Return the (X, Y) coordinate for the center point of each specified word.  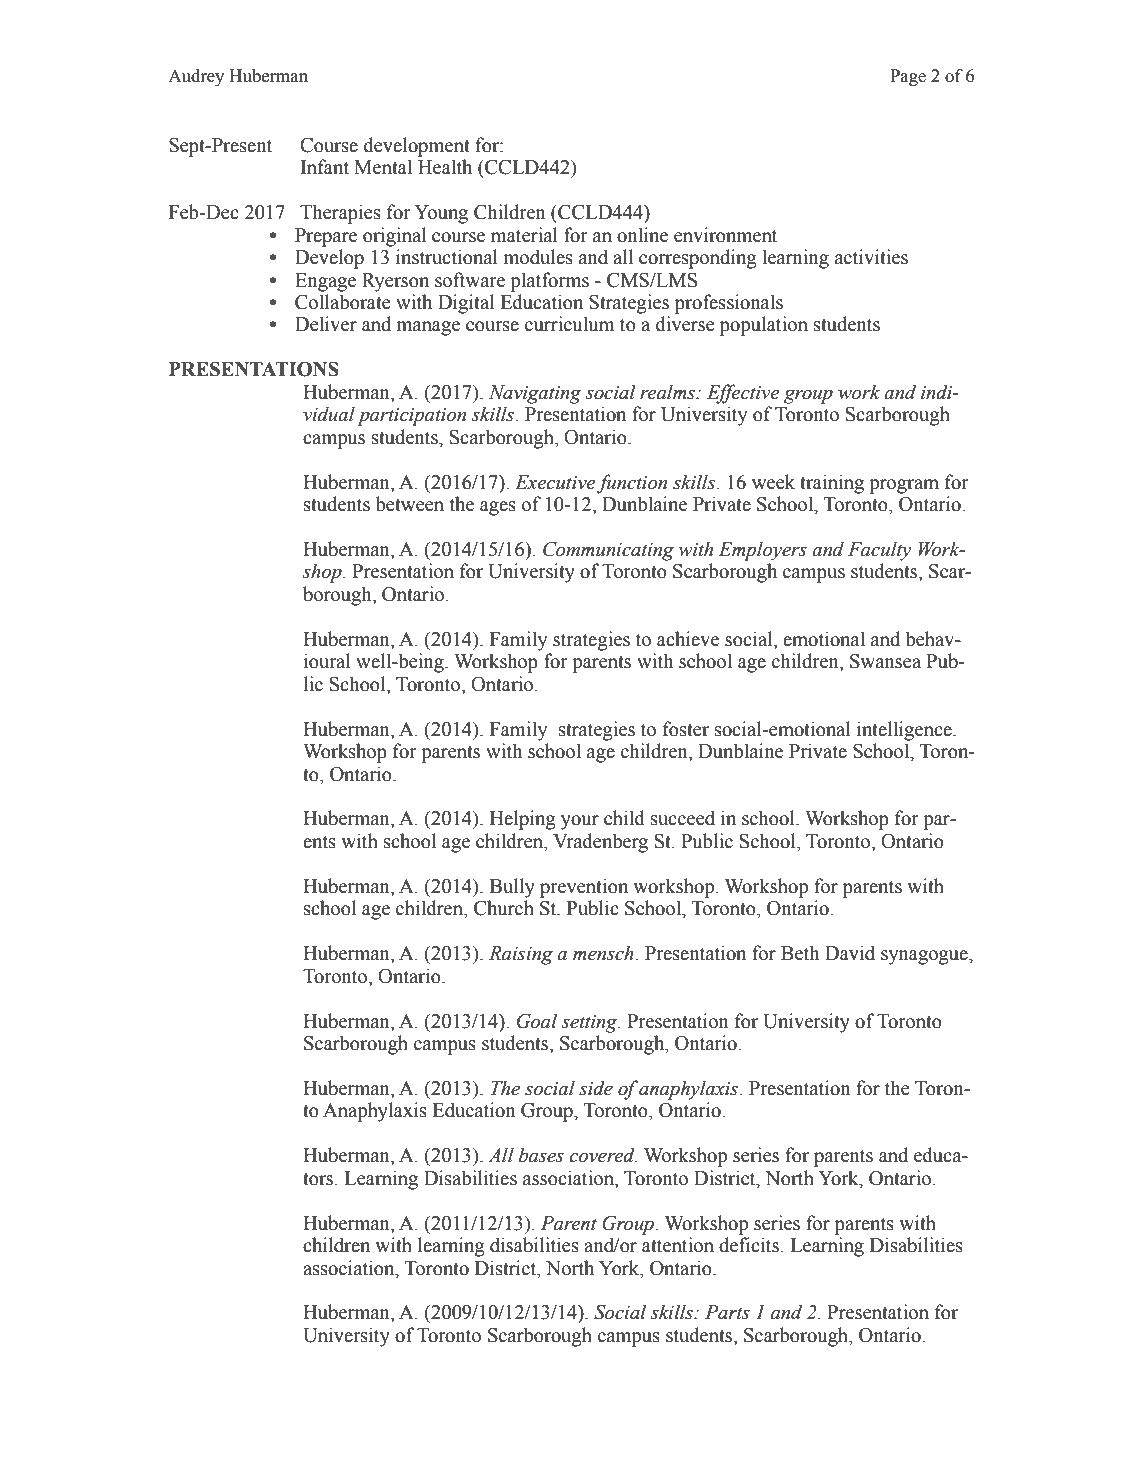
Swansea (885, 661)
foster (686, 729)
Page (908, 77)
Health (445, 167)
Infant (325, 167)
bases (541, 1155)
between (410, 504)
